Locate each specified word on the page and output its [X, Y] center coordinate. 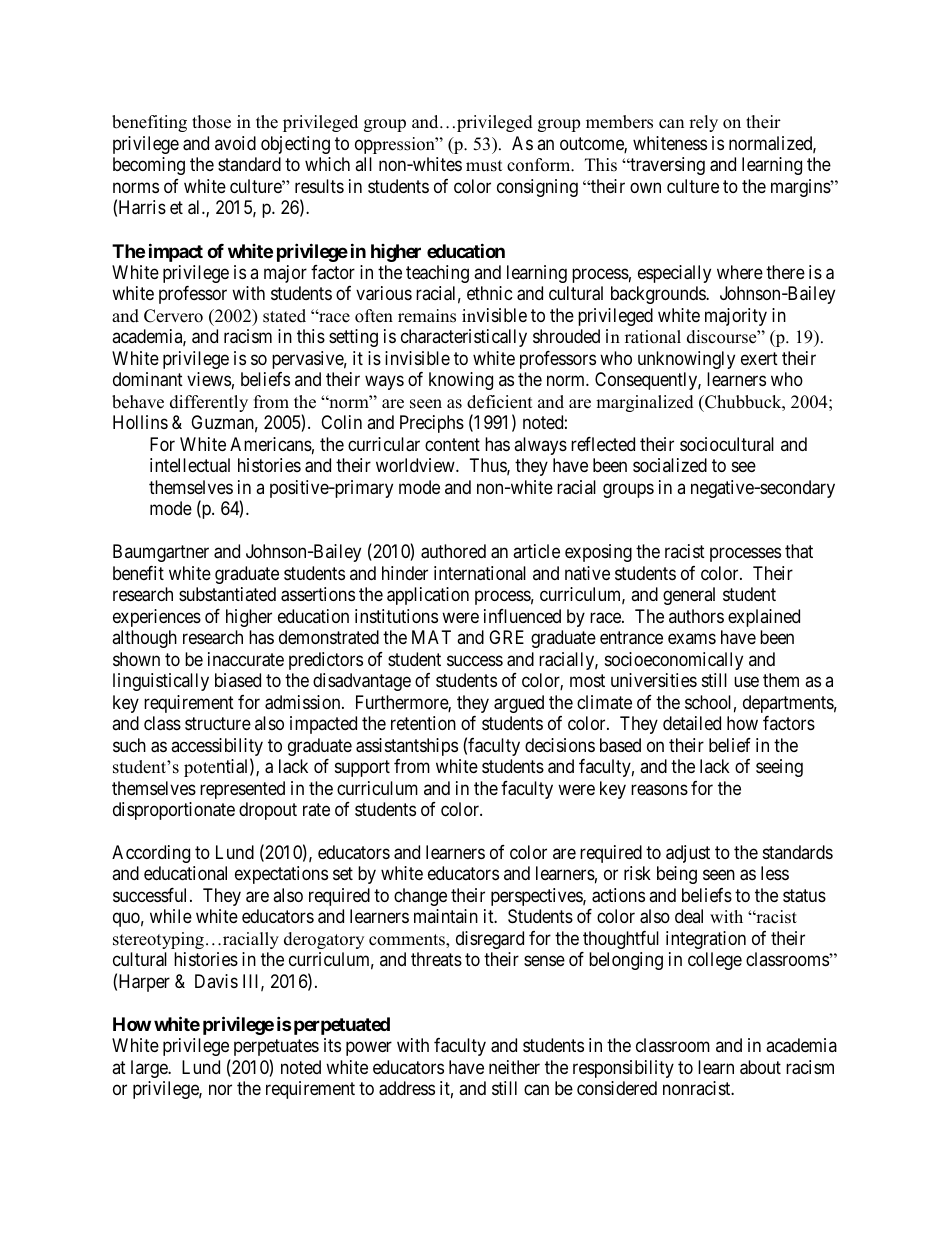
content [452, 444]
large [150, 1069]
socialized [670, 465]
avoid [235, 143]
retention [423, 723]
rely [703, 123]
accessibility [217, 748]
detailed [692, 723]
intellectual [190, 465]
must [484, 166]
